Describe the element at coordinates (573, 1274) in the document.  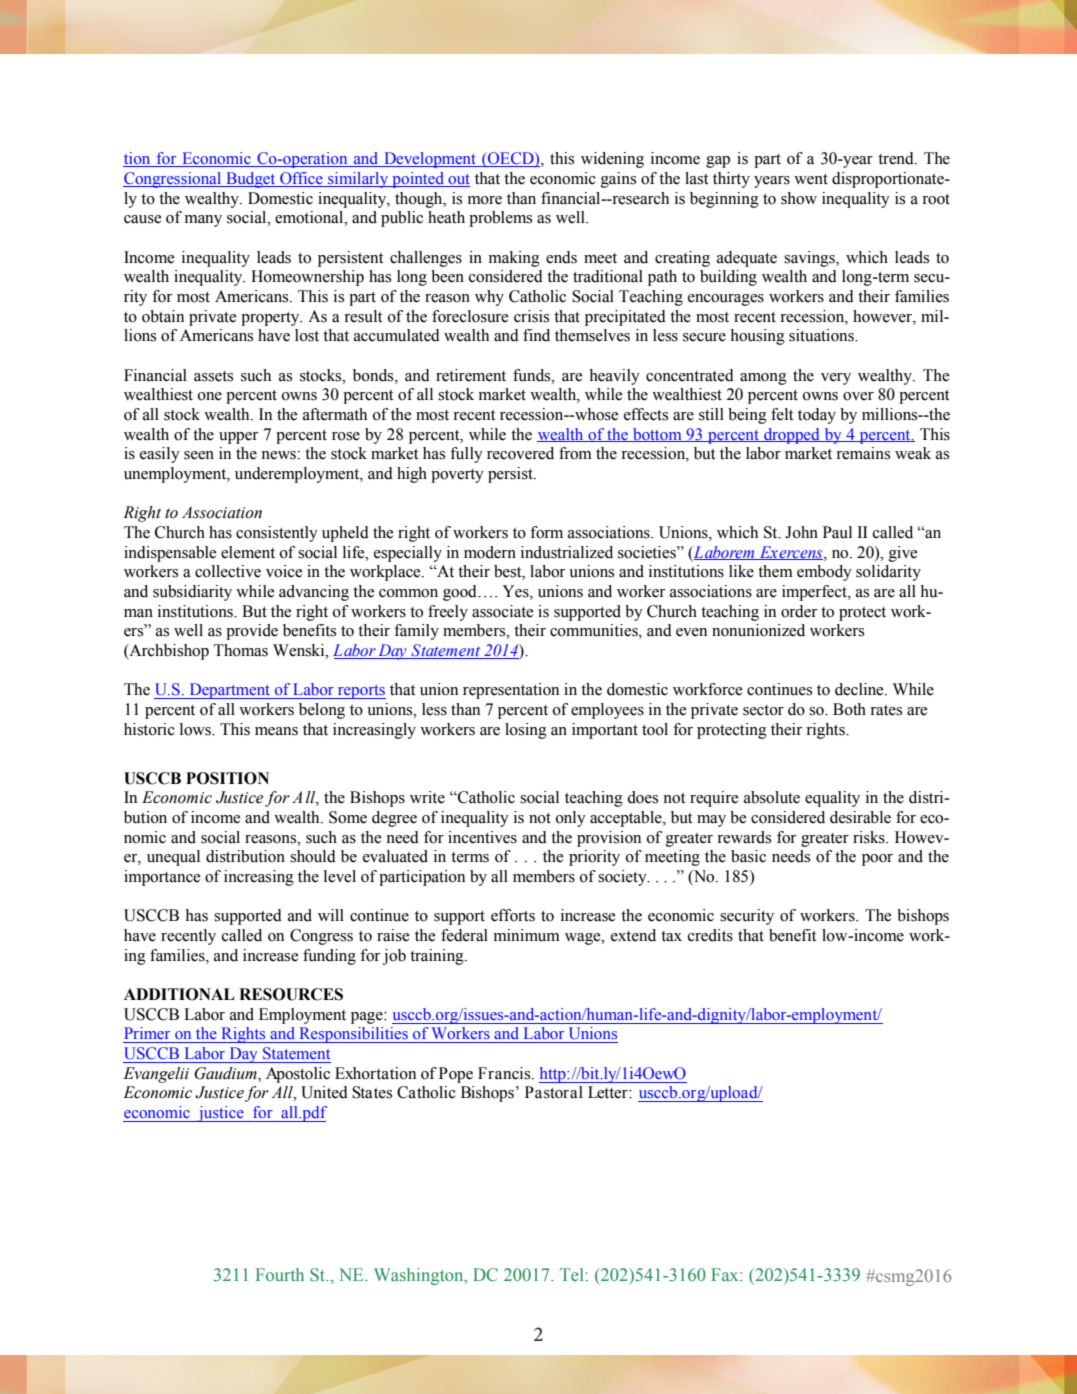
I see `Tel` at that location.
